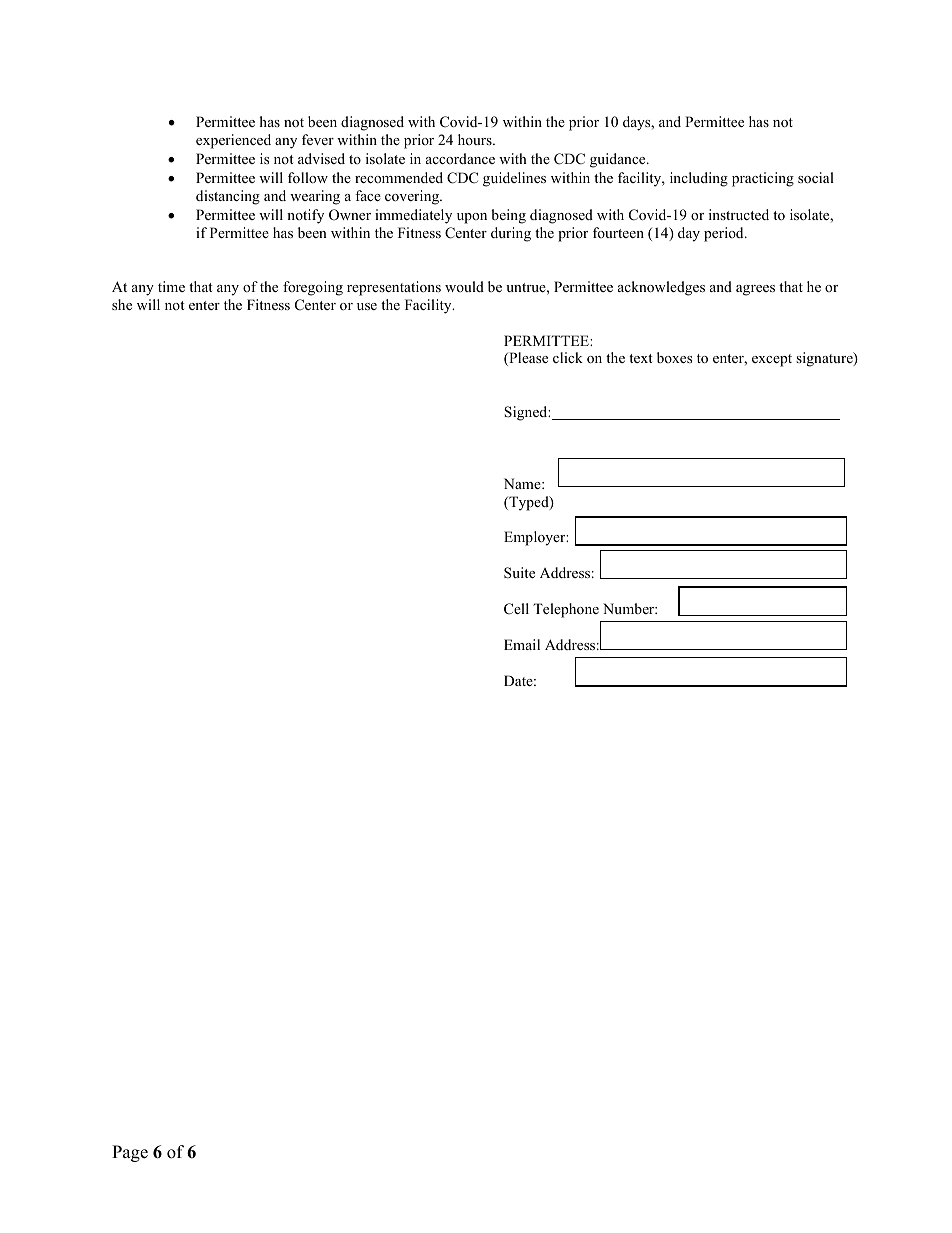 This screenshot has width=952, height=1233. Describe the element at coordinates (228, 197) in the screenshot. I see `distancing` at that location.
